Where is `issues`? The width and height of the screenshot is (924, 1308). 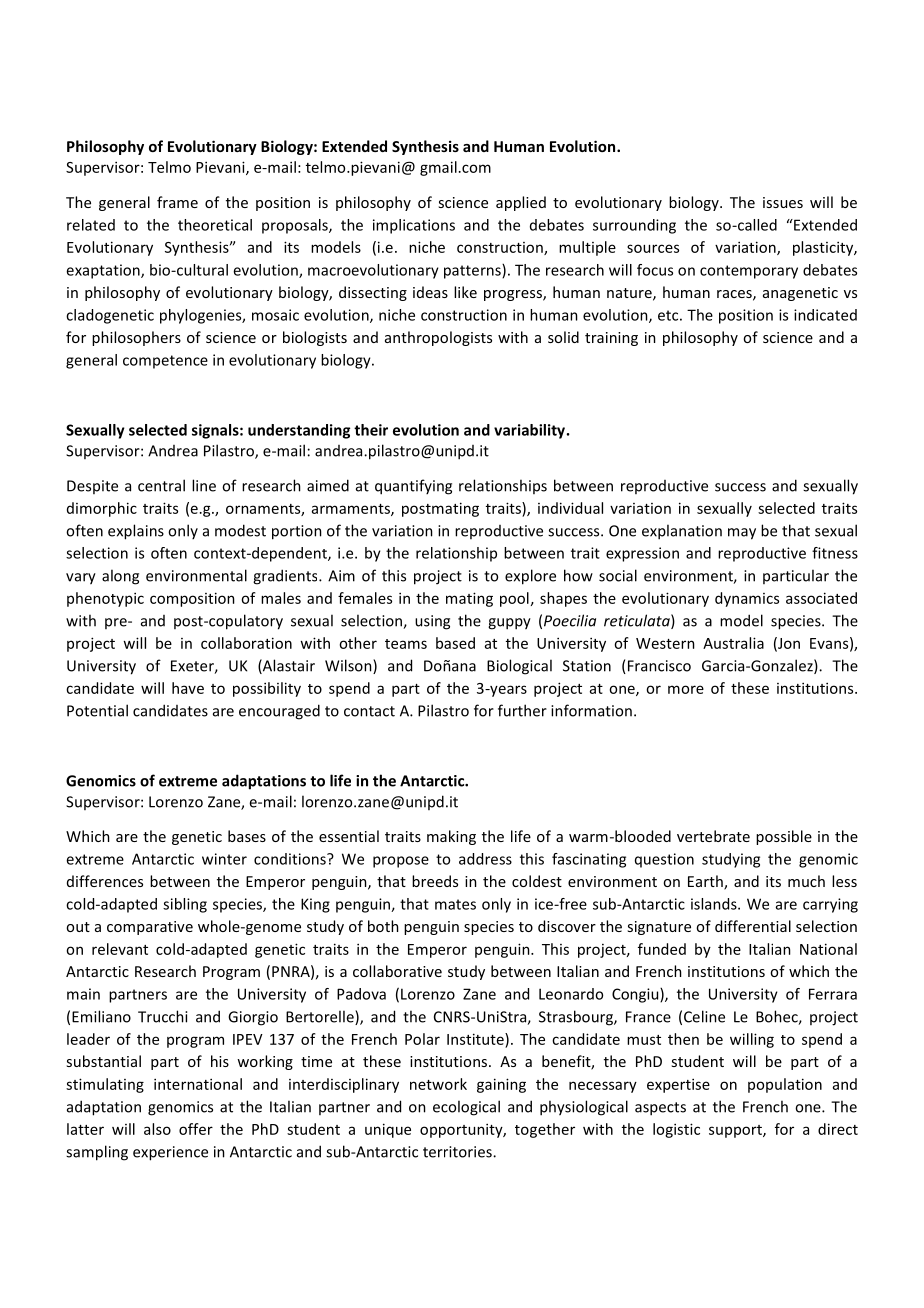 issues is located at coordinates (783, 202).
